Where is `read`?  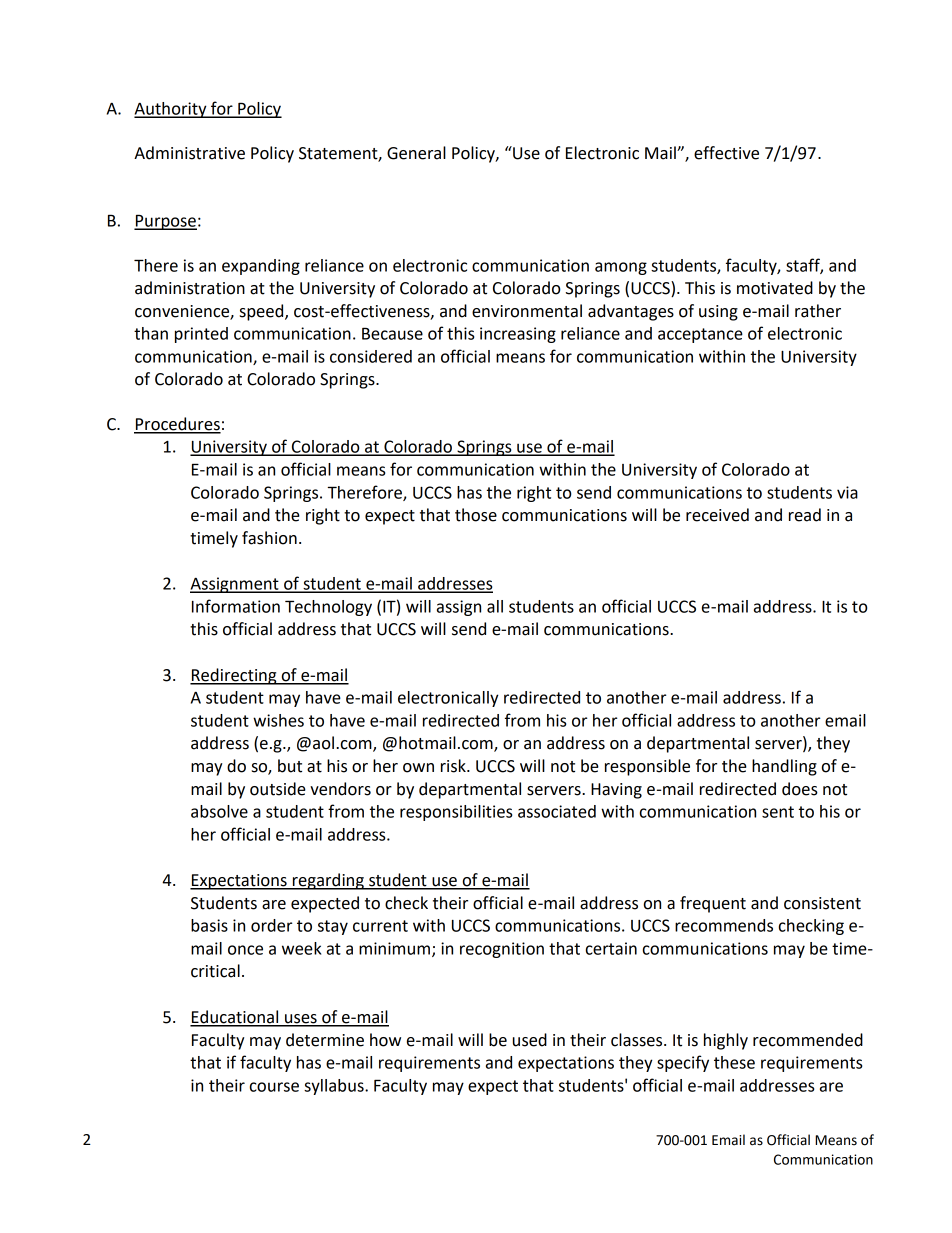 read is located at coordinates (805, 515).
